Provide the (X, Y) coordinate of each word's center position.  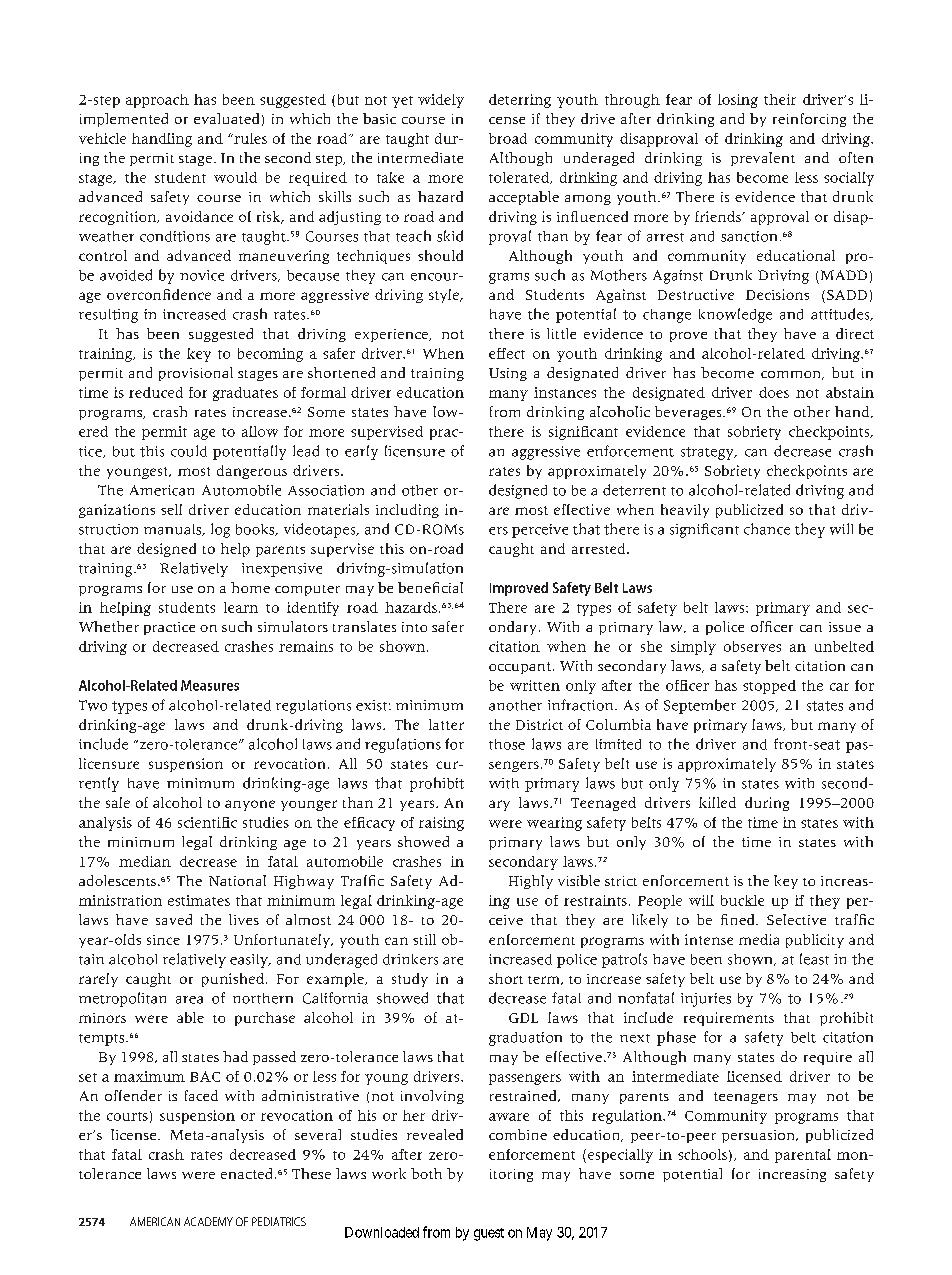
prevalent (763, 159)
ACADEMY (208, 1221)
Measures (210, 685)
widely (441, 101)
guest (489, 1234)
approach (157, 101)
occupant (520, 668)
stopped (769, 687)
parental (803, 1156)
